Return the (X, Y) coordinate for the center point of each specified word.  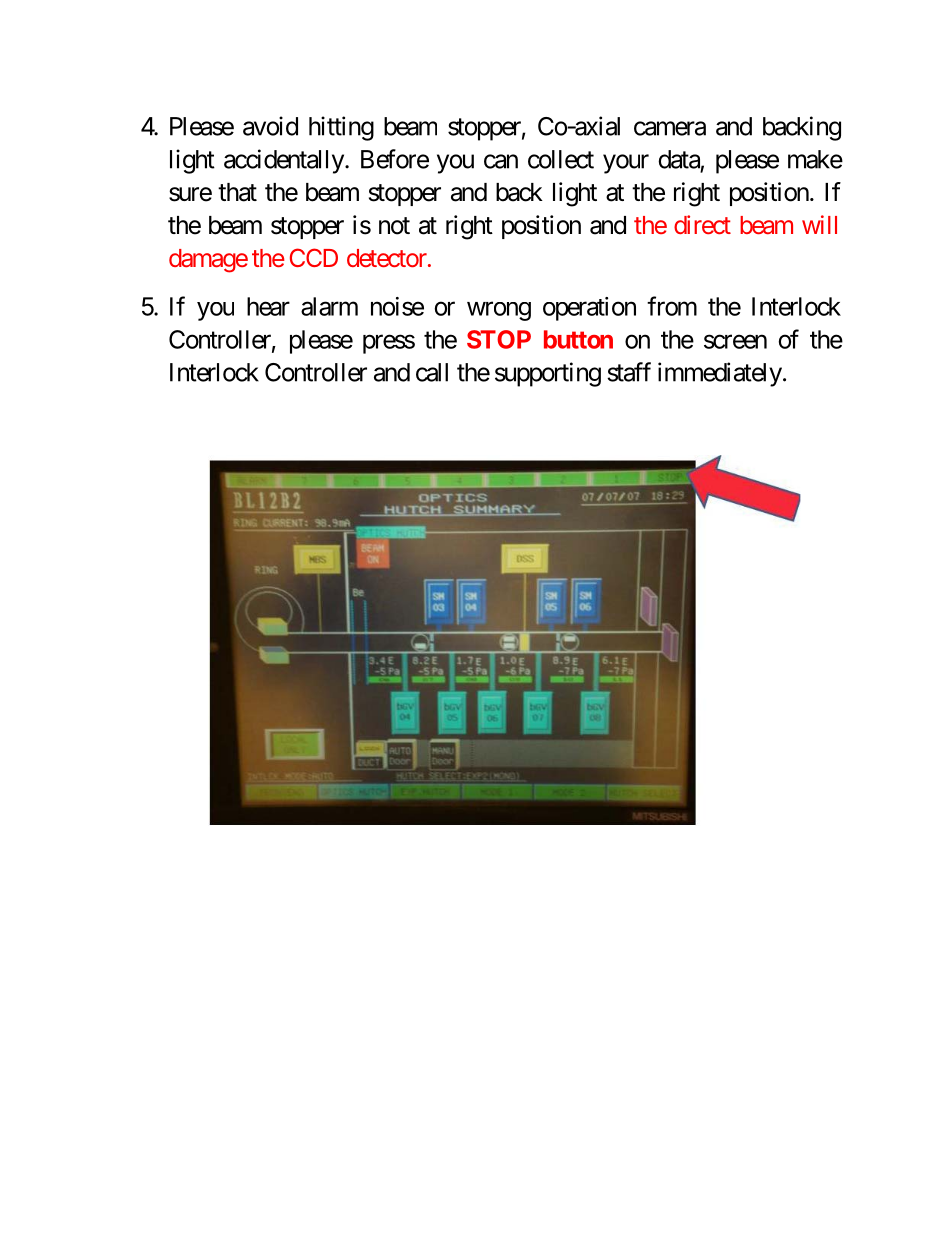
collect (561, 159)
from (672, 306)
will (819, 224)
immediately (720, 374)
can (501, 161)
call (432, 372)
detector (387, 258)
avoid (270, 126)
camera (670, 128)
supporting (548, 374)
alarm (329, 306)
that (237, 192)
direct (702, 224)
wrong (499, 311)
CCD (314, 257)
